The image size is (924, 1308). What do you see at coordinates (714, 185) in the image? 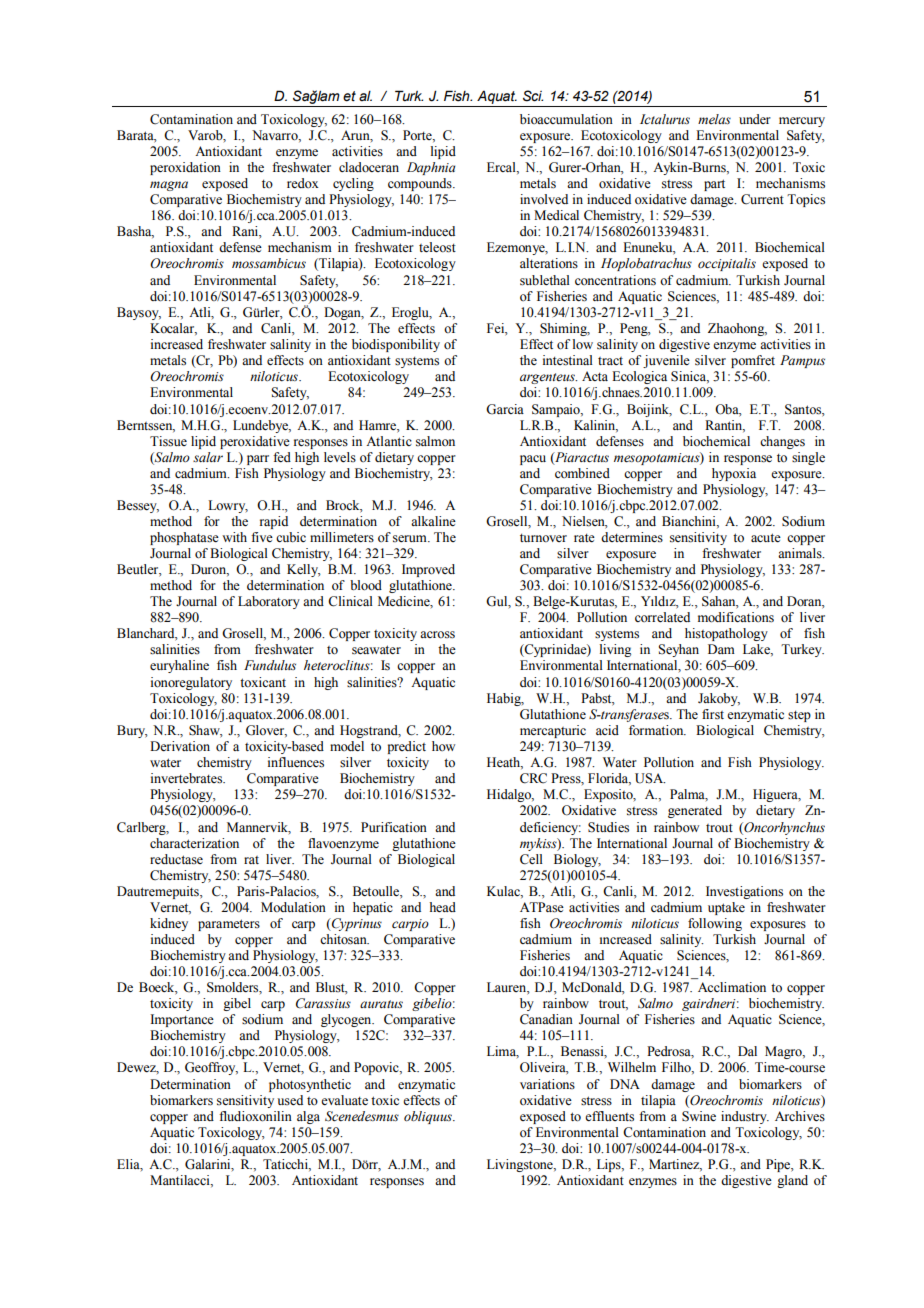
I see `part` at bounding box center [714, 185].
